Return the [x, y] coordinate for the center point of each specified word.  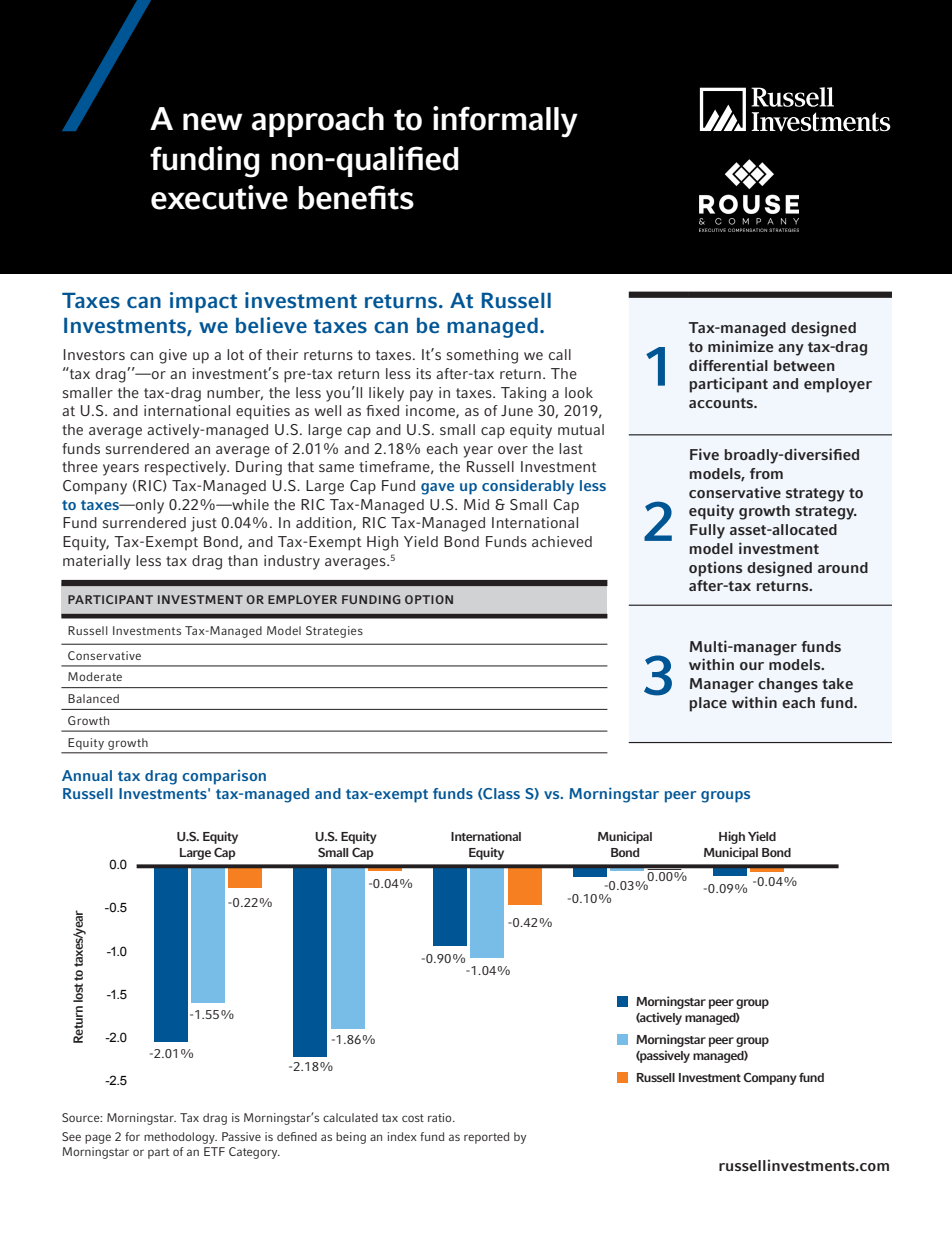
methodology [180, 1138]
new [213, 122]
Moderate [95, 676]
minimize [740, 346]
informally [505, 122]
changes [788, 685]
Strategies [334, 632]
